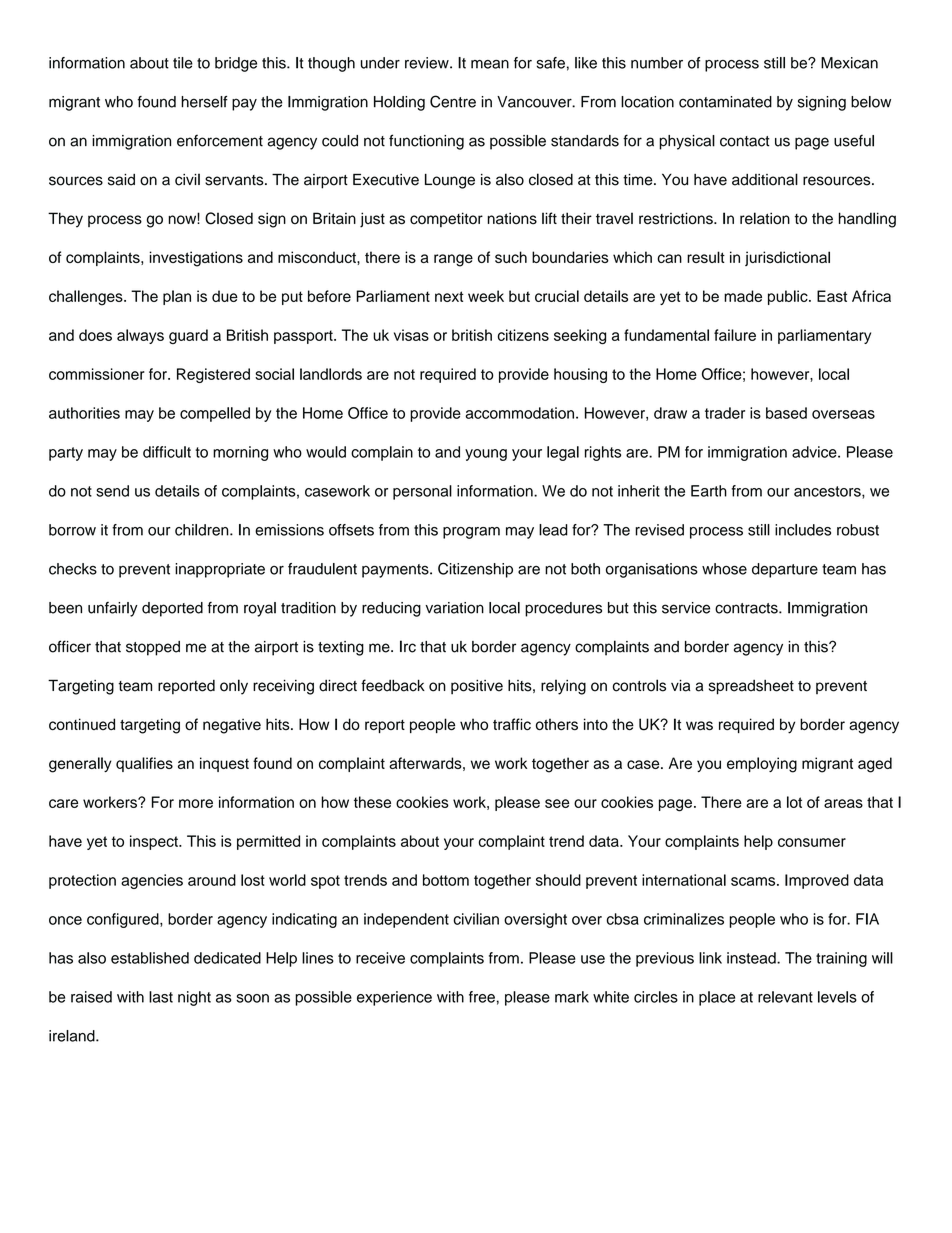  What do you see at coordinates (482, 997) in the document?
I see `free` at bounding box center [482, 997].
